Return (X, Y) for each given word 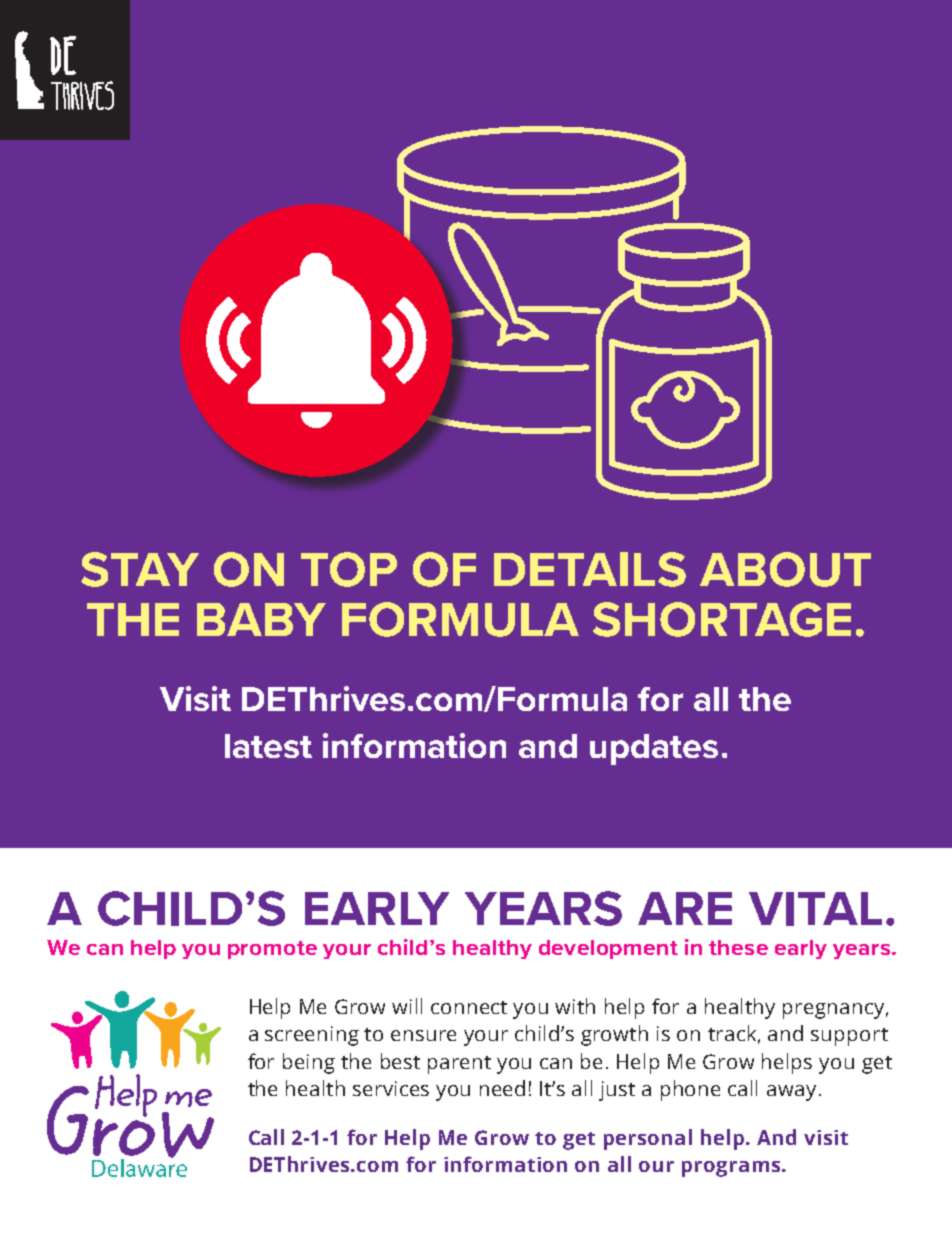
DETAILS (590, 569)
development (608, 949)
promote (272, 950)
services (391, 1088)
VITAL (815, 909)
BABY (261, 619)
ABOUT (785, 569)
